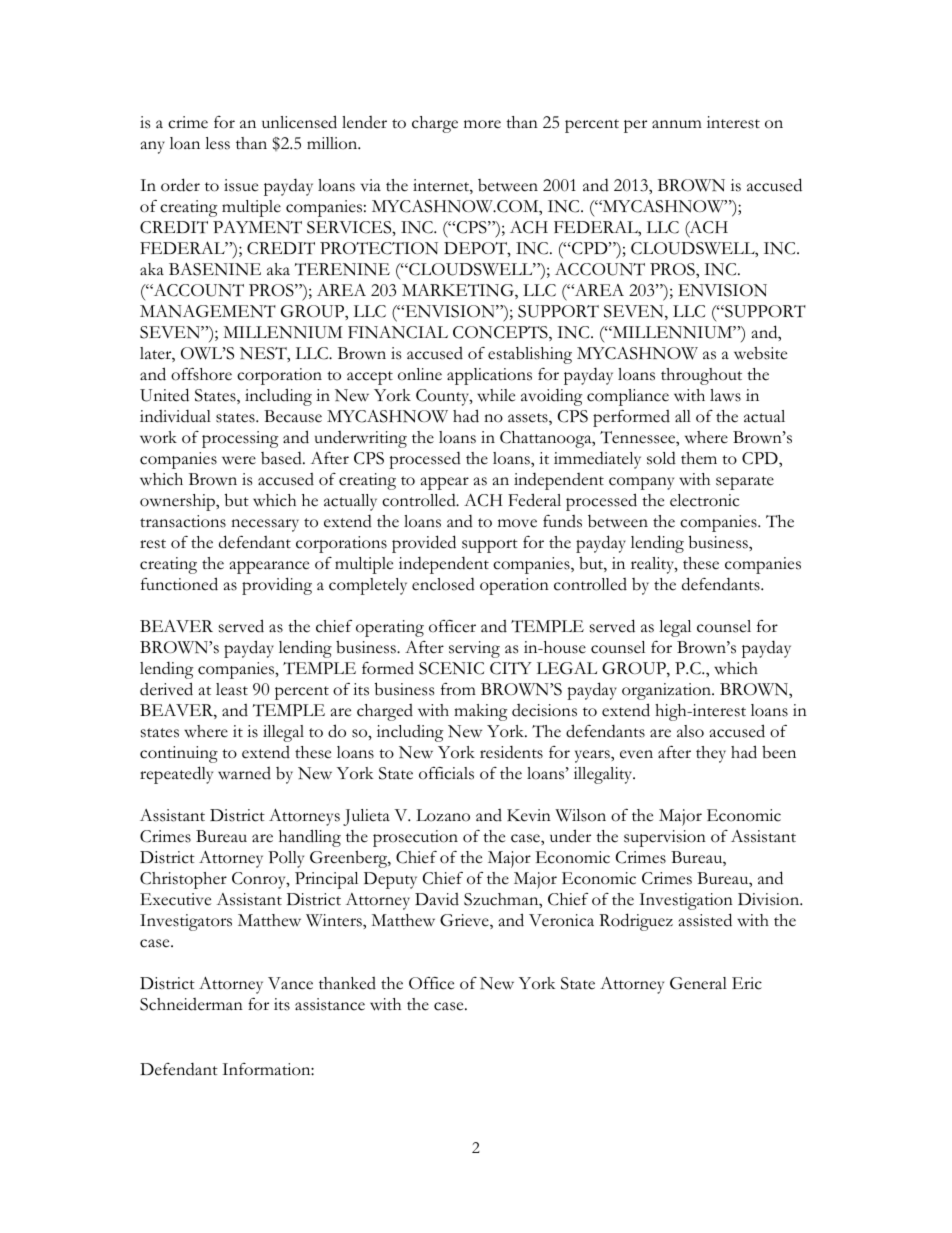 This document has width=952, height=1233. I want to click on General, so click(698, 983).
